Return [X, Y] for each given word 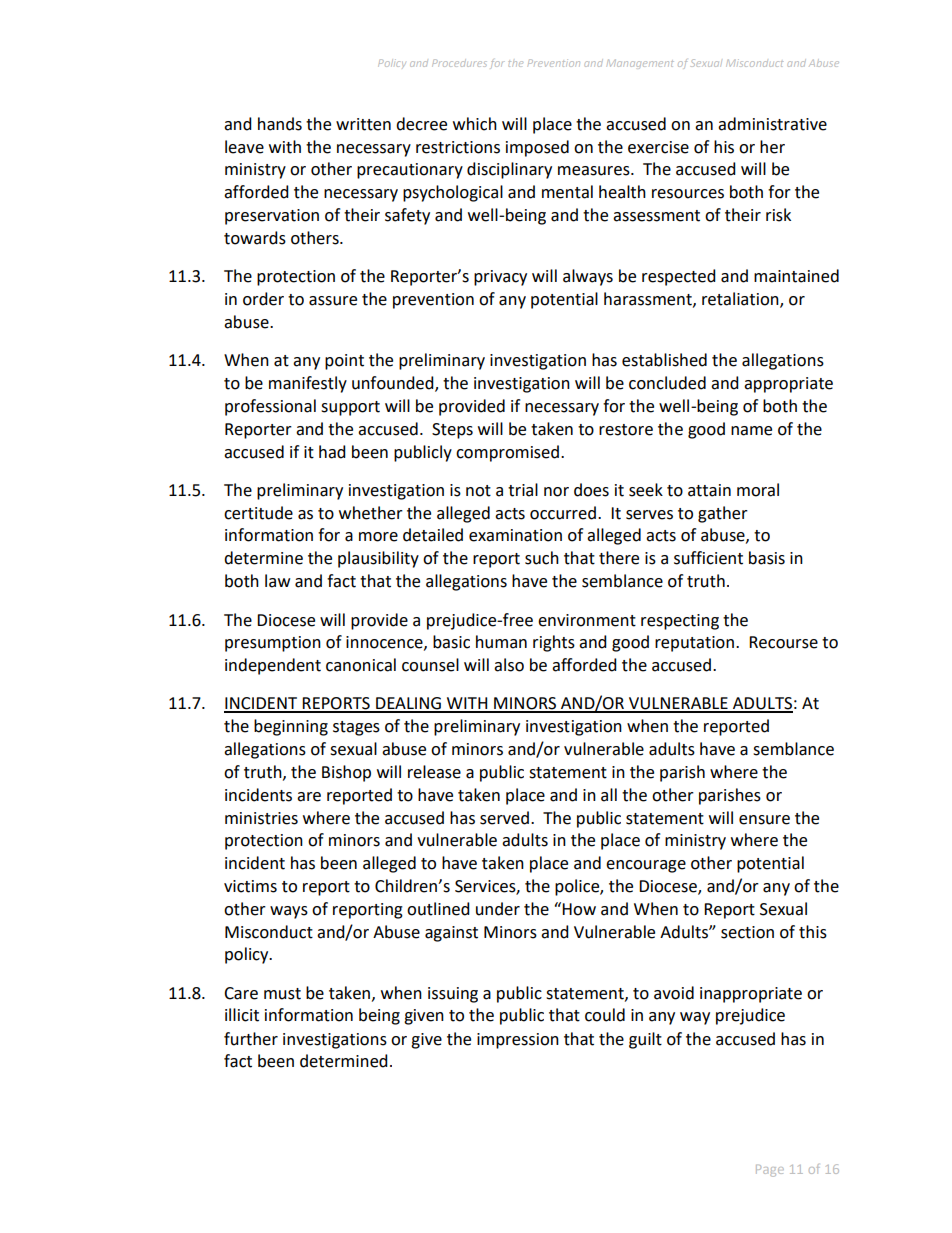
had [332, 452]
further [251, 1039]
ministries [261, 818]
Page [770, 1171]
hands [280, 124]
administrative [772, 124]
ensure [764, 820]
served [504, 818]
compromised [507, 453]
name [751, 431]
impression [518, 1041]
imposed [537, 148]
